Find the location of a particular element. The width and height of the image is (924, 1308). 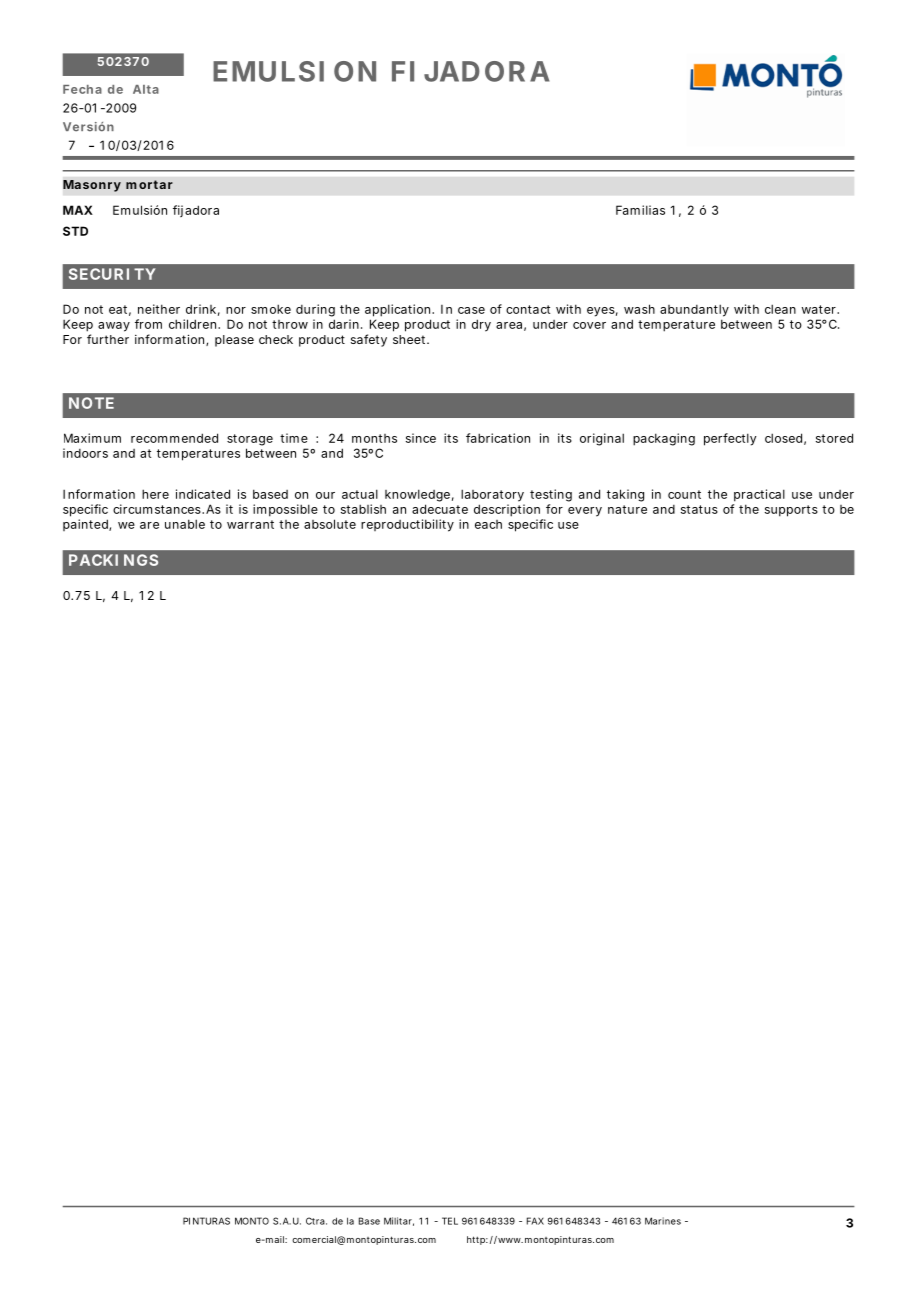

here is located at coordinates (155, 494).
